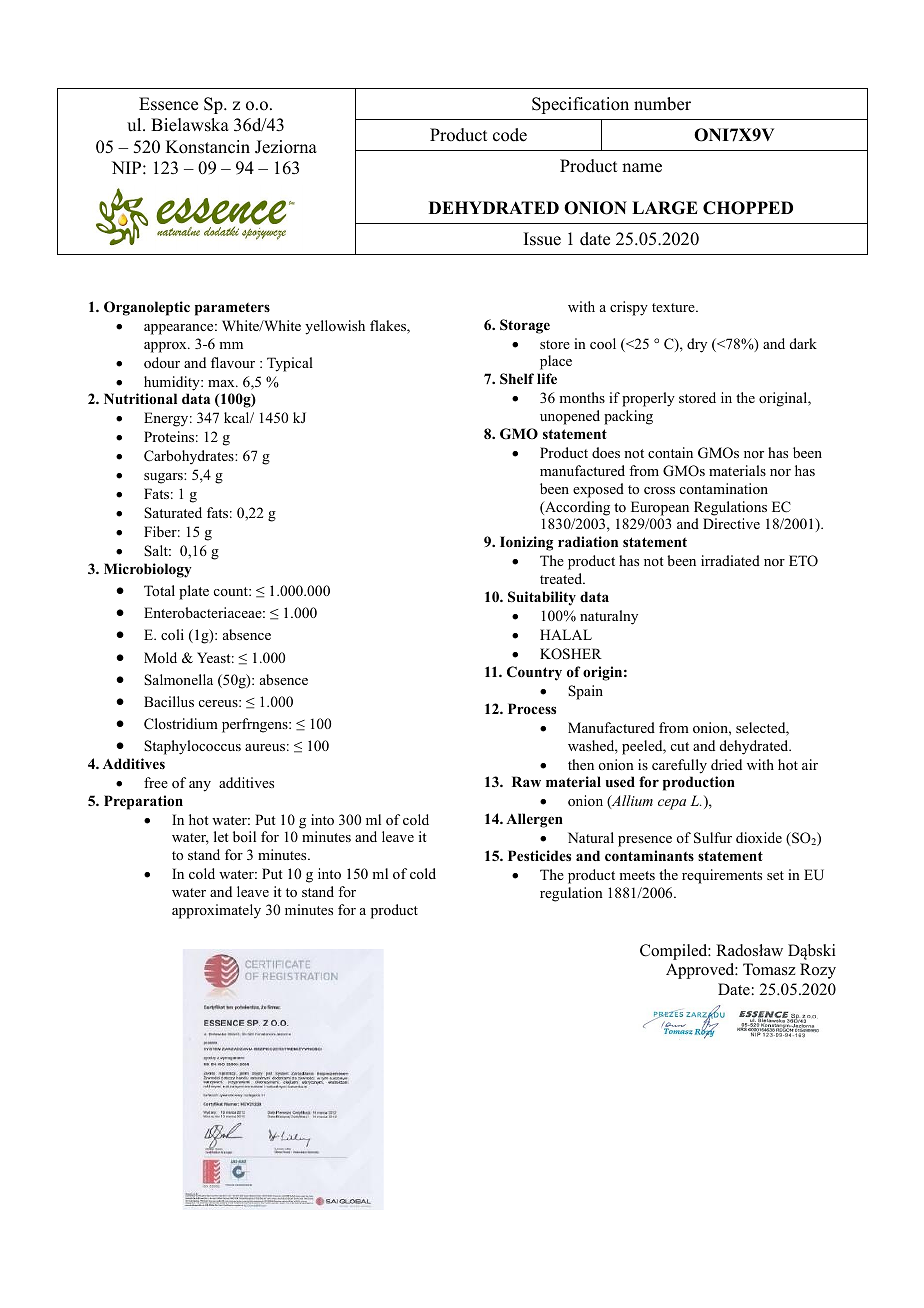  Describe the element at coordinates (532, 708) in the screenshot. I see `Process` at that location.
